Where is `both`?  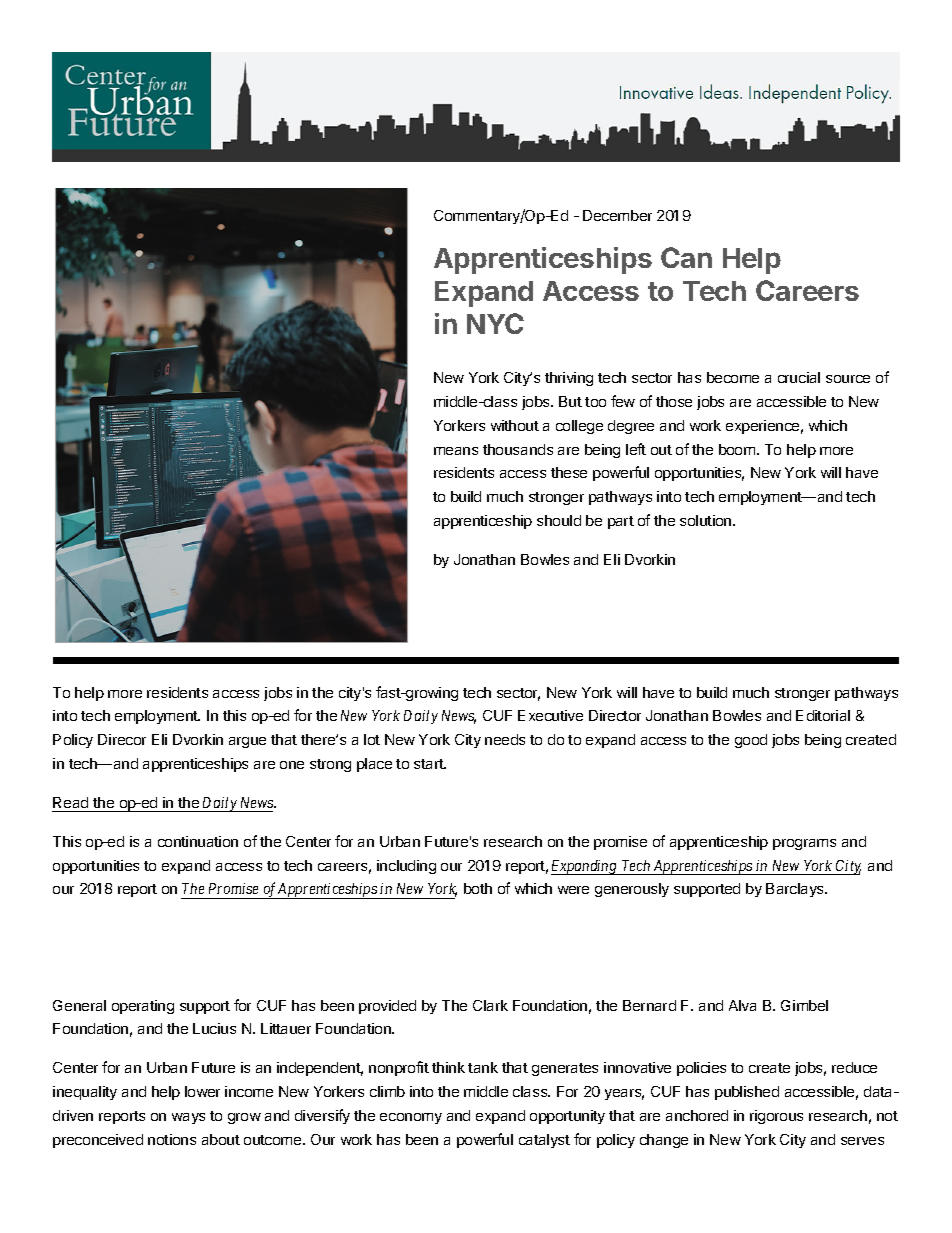 both is located at coordinates (478, 888).
